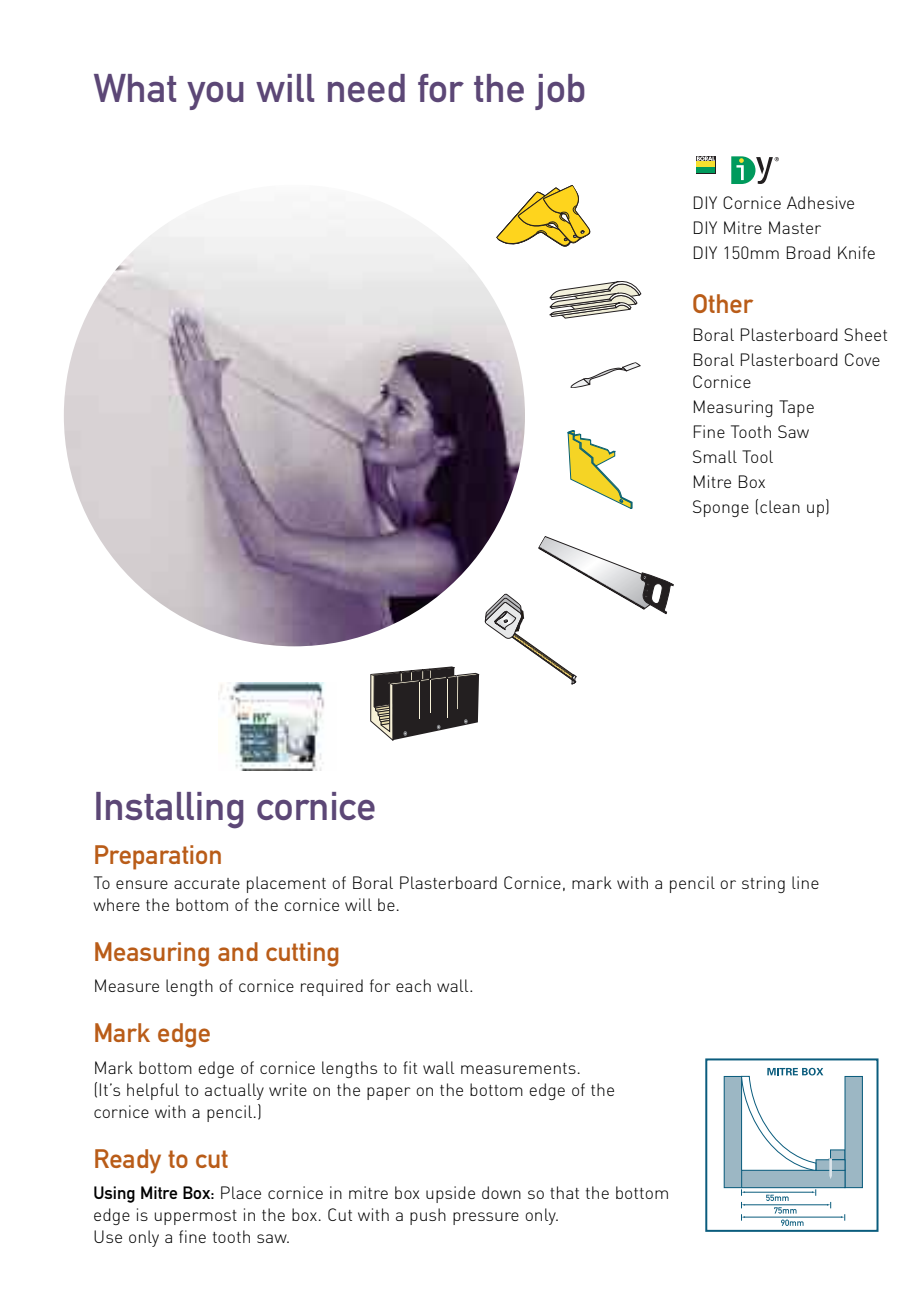 Image resolution: width=924 pixels, height=1308 pixels. Describe the element at coordinates (780, 506) in the screenshot. I see `clean` at that location.
